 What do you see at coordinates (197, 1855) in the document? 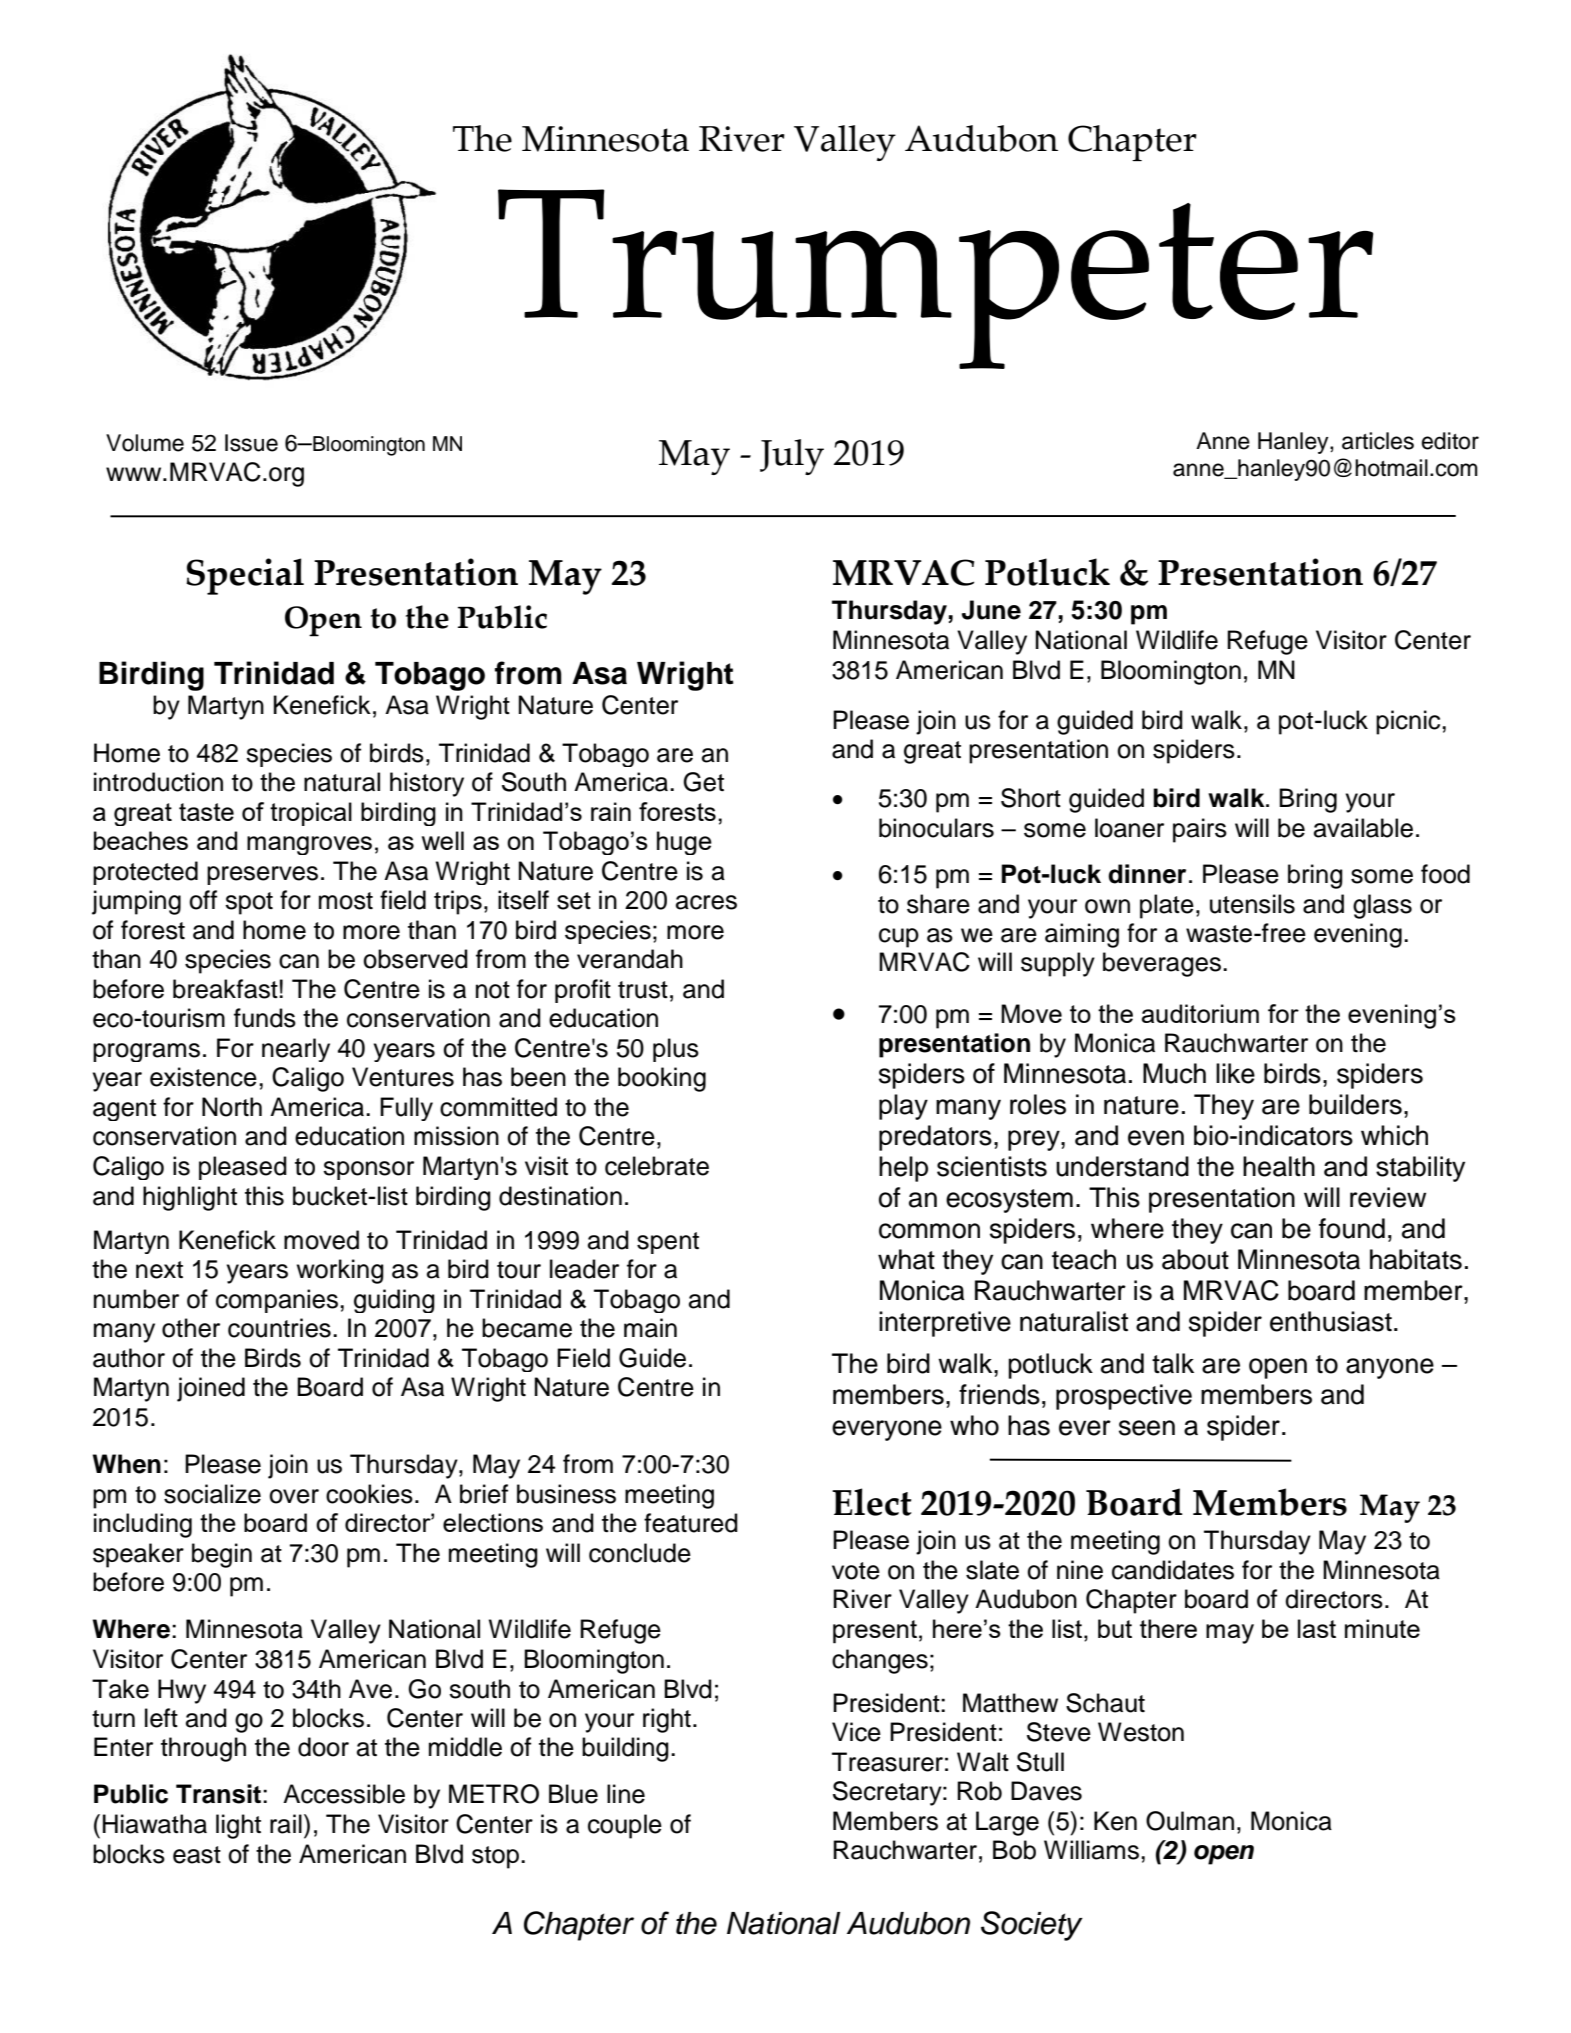
I see `east` at bounding box center [197, 1855].
